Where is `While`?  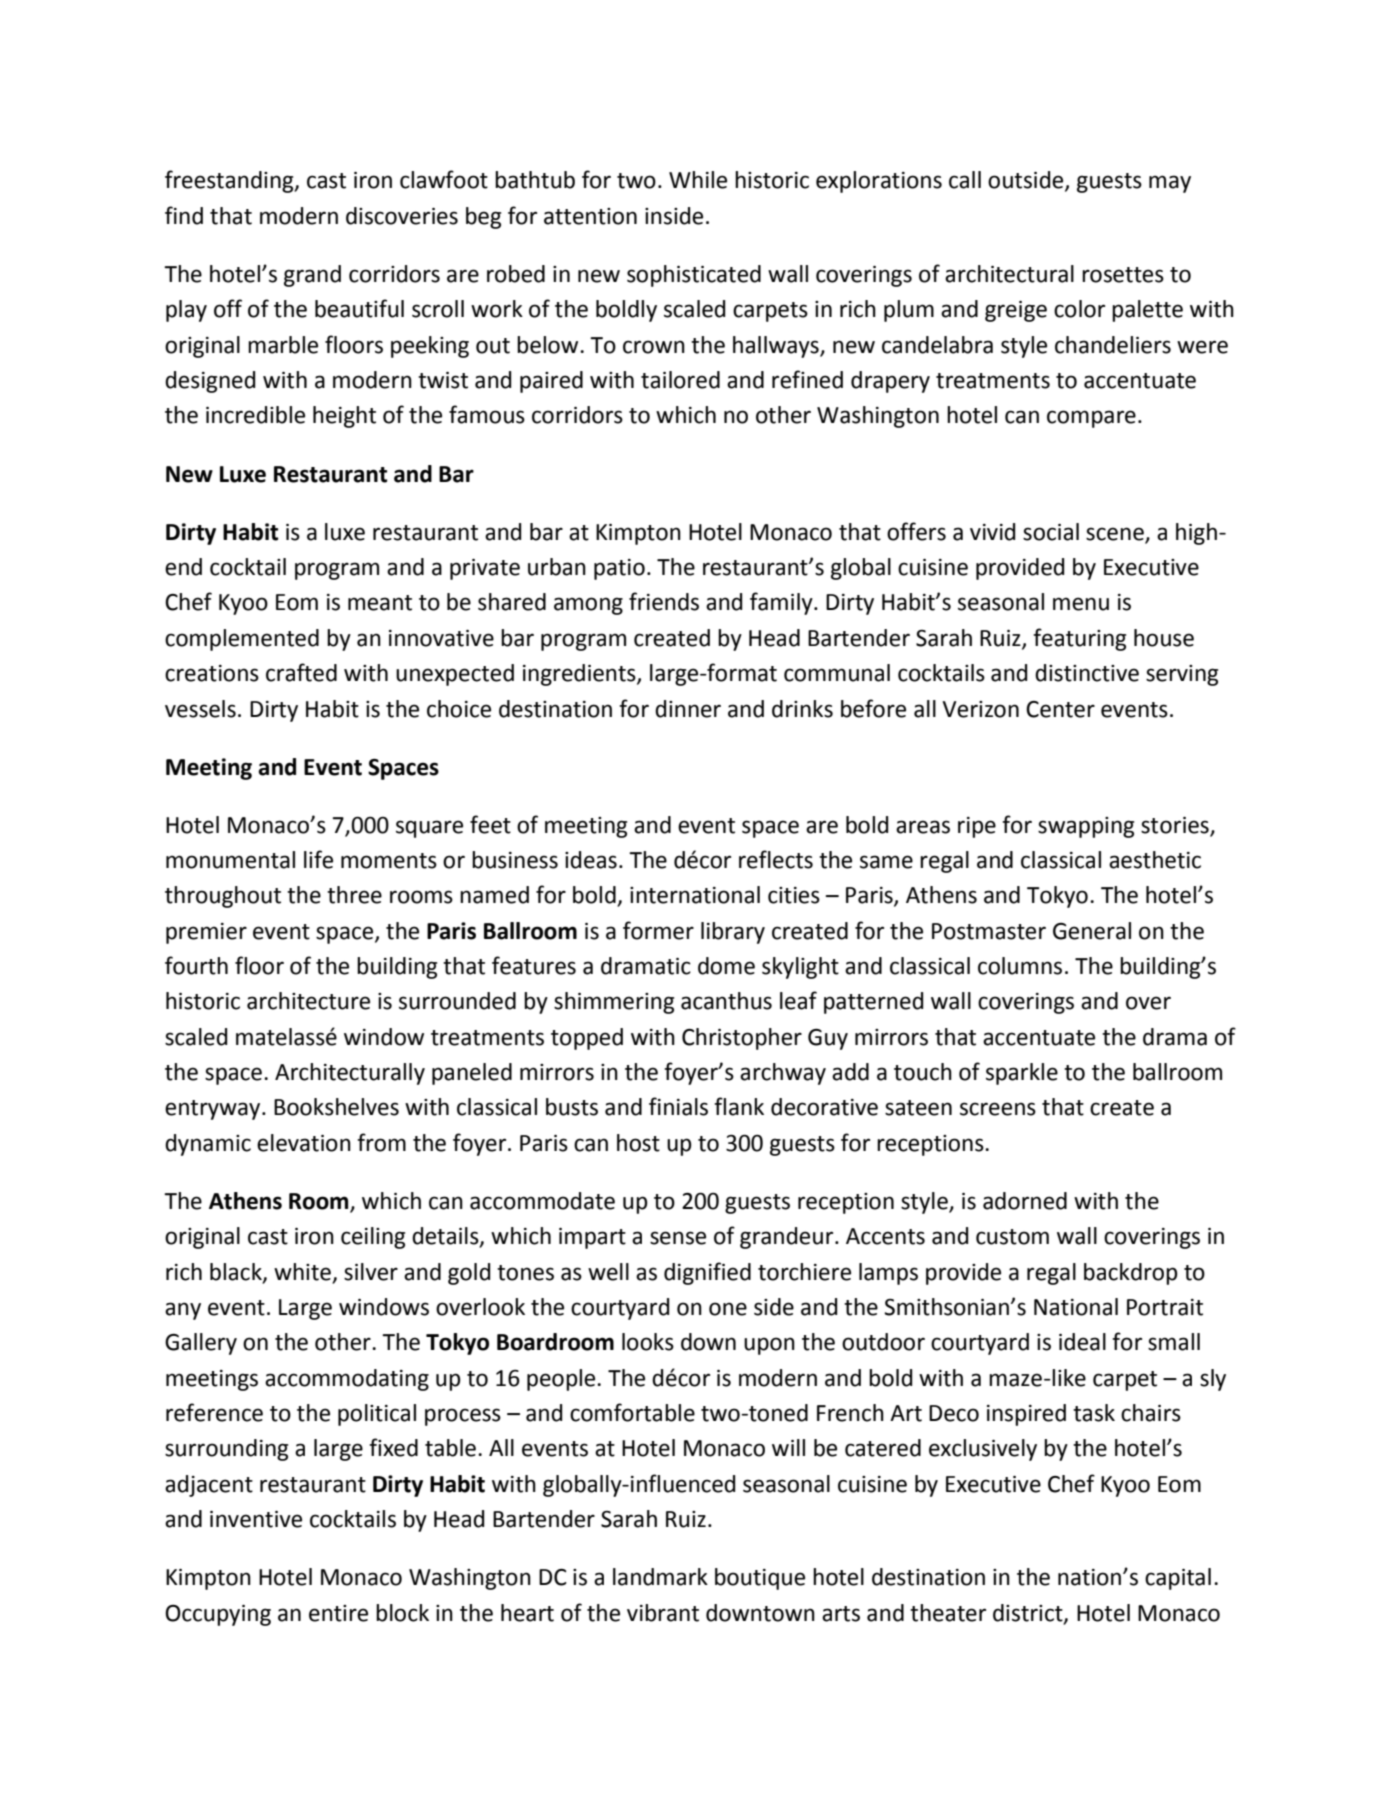 While is located at coordinates (698, 180).
